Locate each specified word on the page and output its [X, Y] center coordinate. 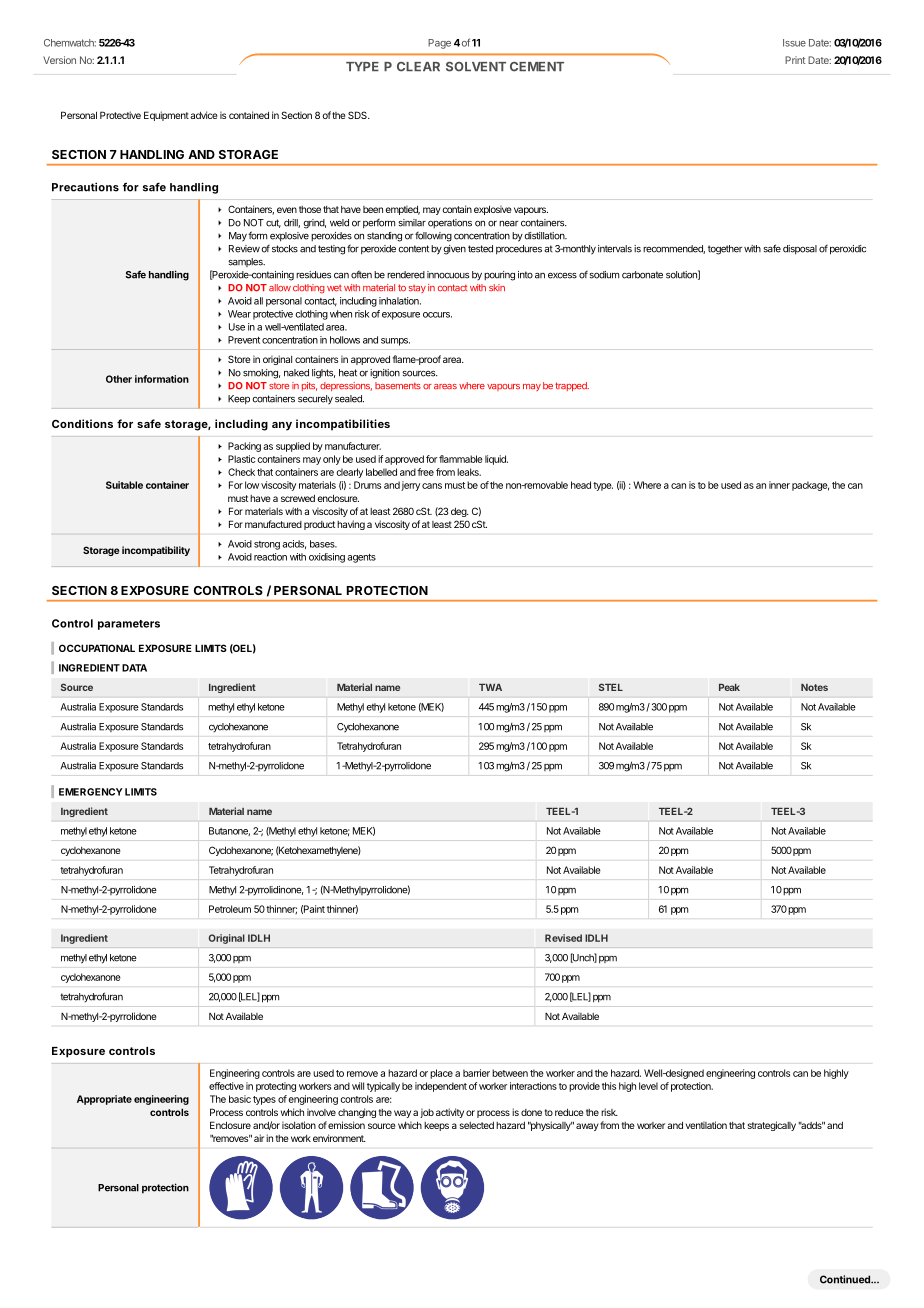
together [725, 250]
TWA [490, 687]
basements [398, 386]
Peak [729, 687]
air [259, 1138]
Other [119, 379]
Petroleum [230, 909]
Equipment [166, 116]
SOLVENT [476, 67]
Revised [563, 938]
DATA [134, 668]
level [648, 1086]
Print [795, 60]
